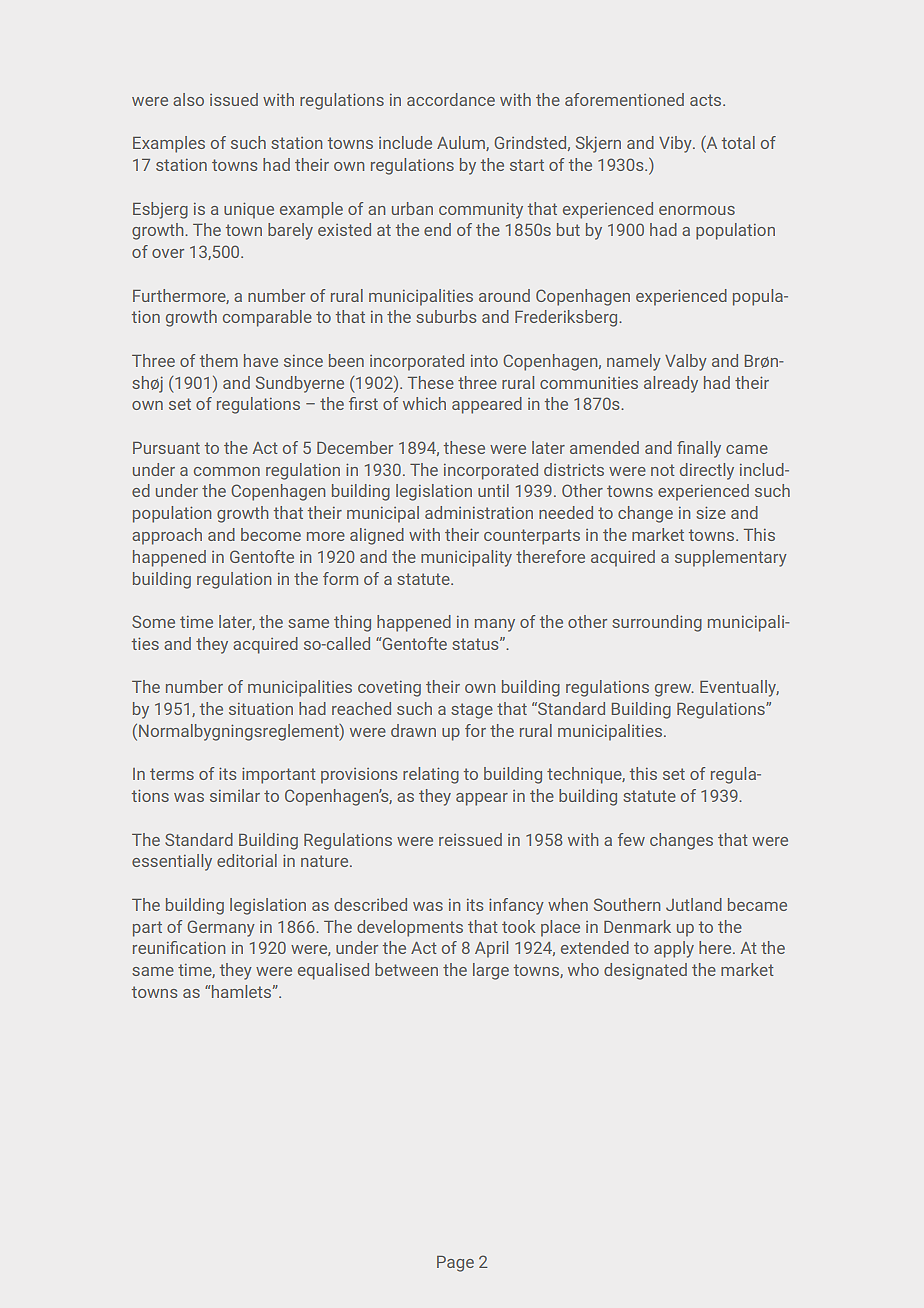 This screenshot has width=924, height=1308. I want to click on already, so click(671, 384).
